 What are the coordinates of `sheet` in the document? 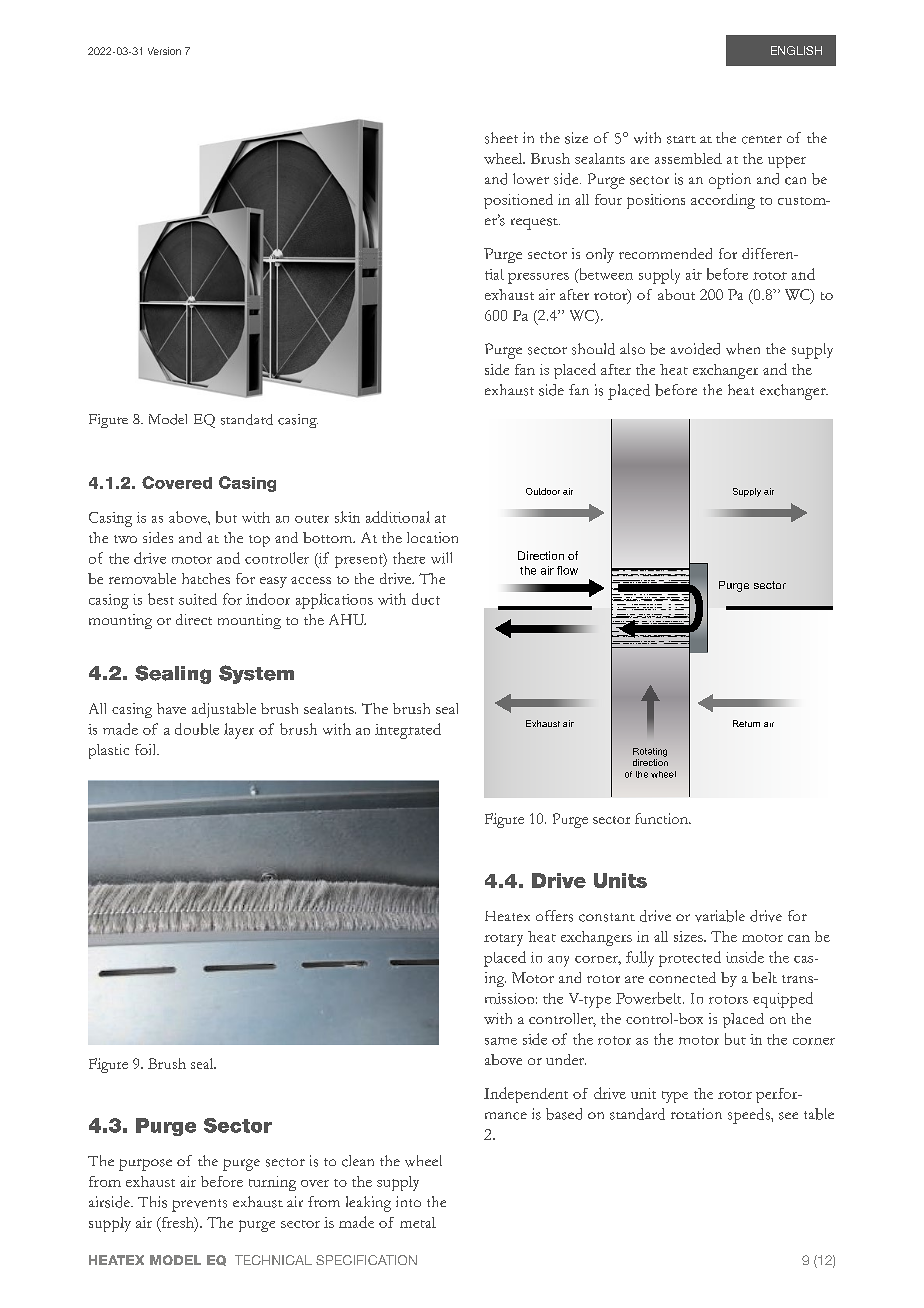 It's located at (501, 138).
